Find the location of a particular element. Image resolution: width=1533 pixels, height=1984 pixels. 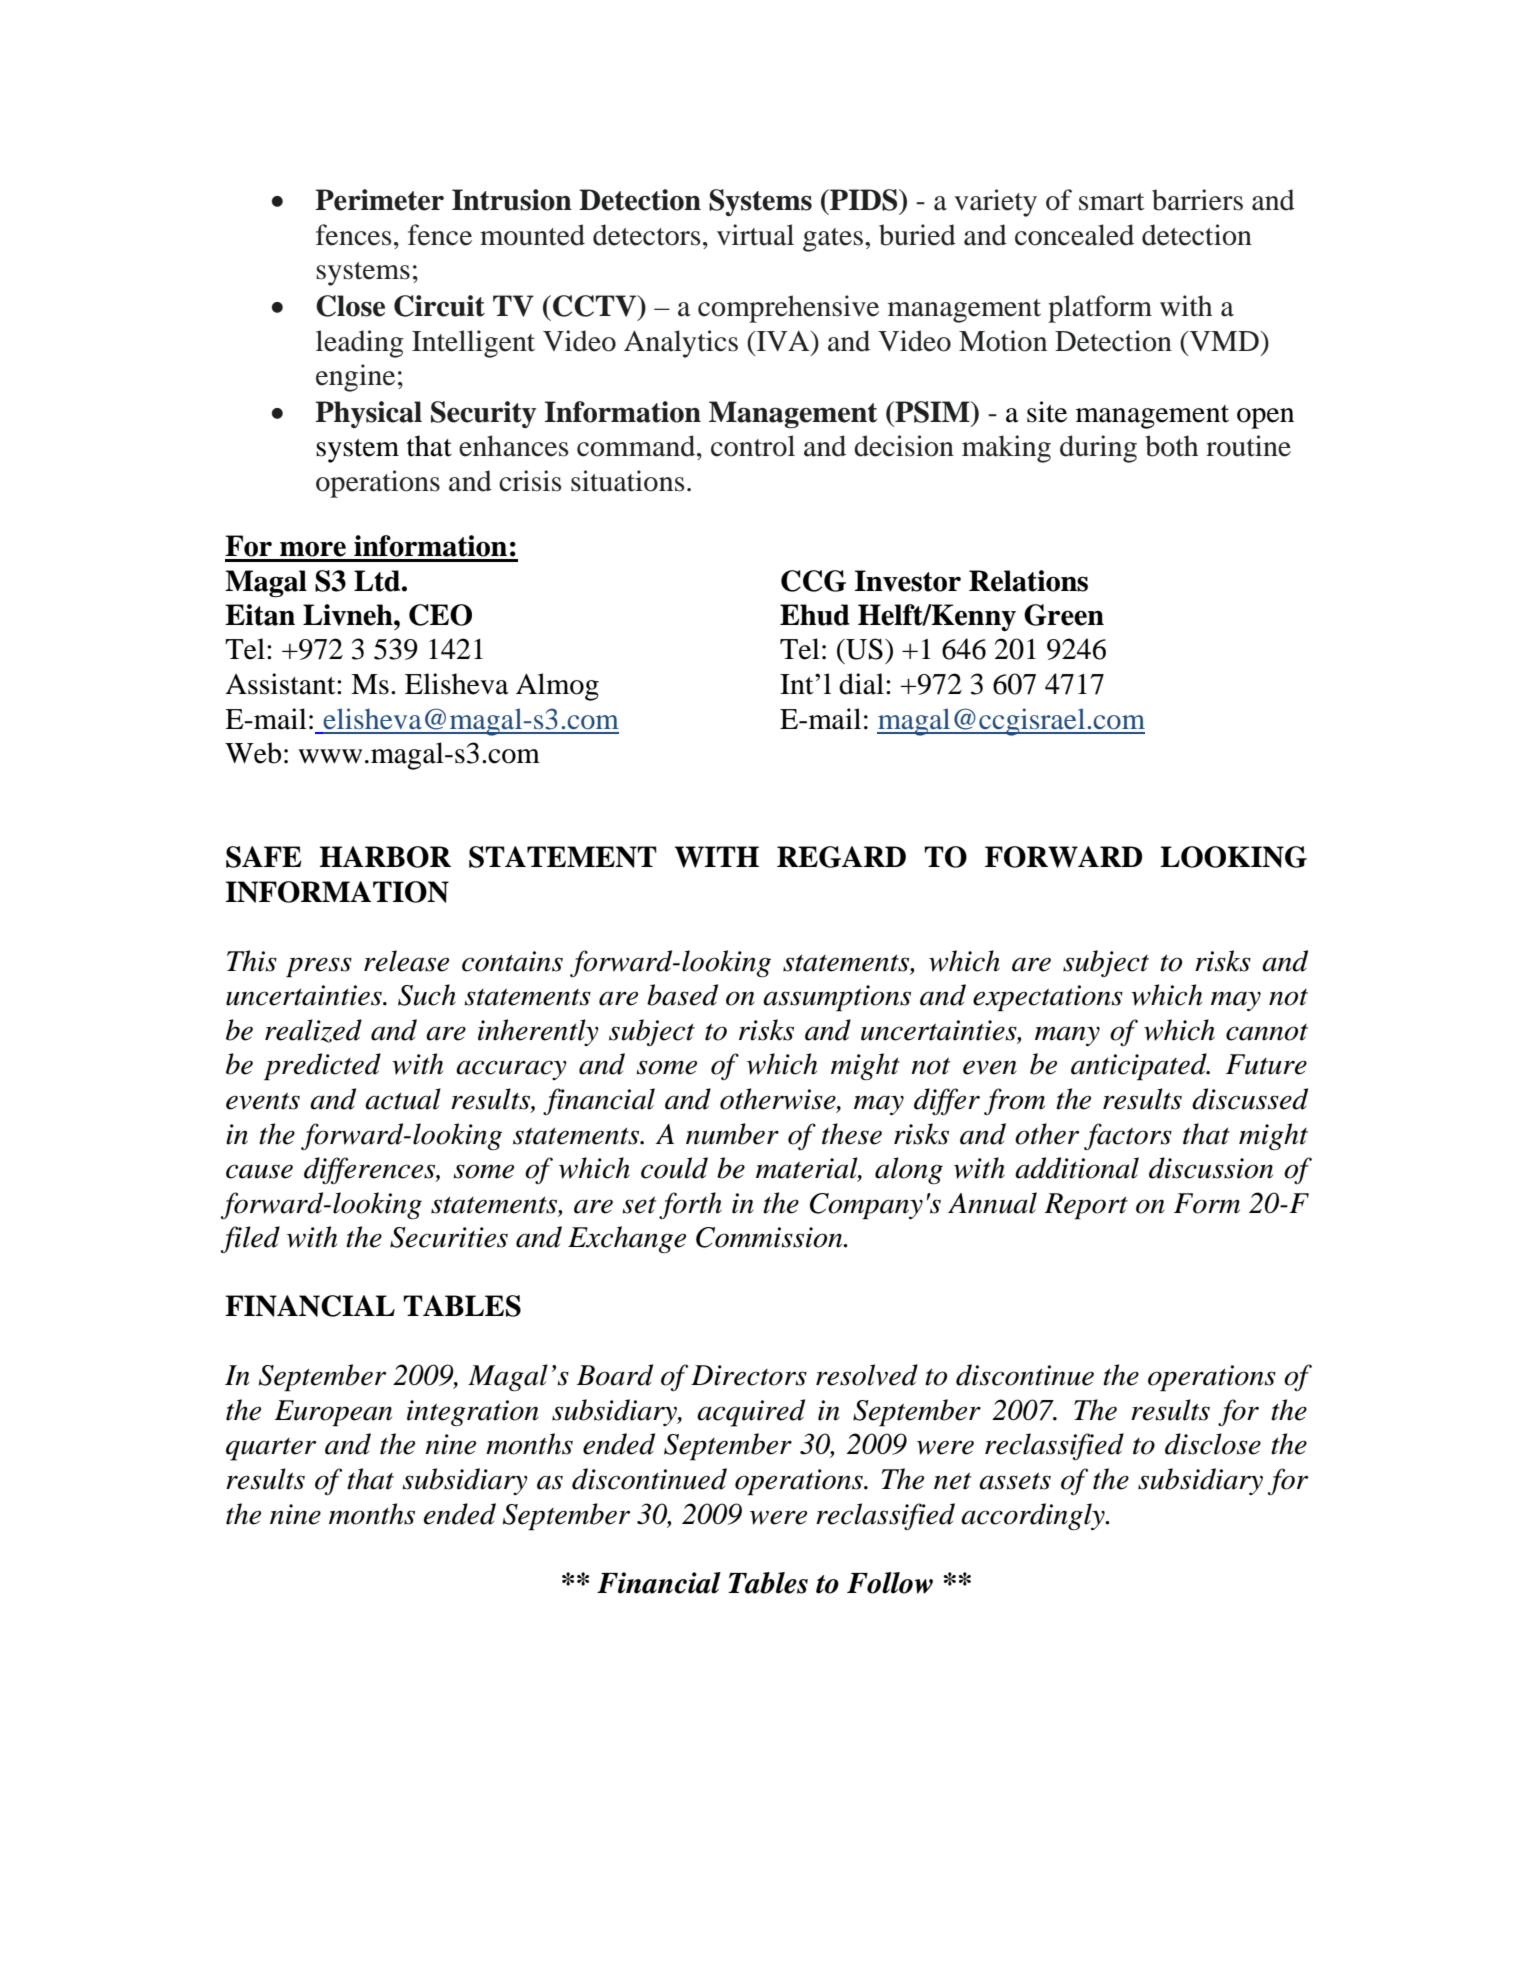

realized is located at coordinates (313, 1031).
